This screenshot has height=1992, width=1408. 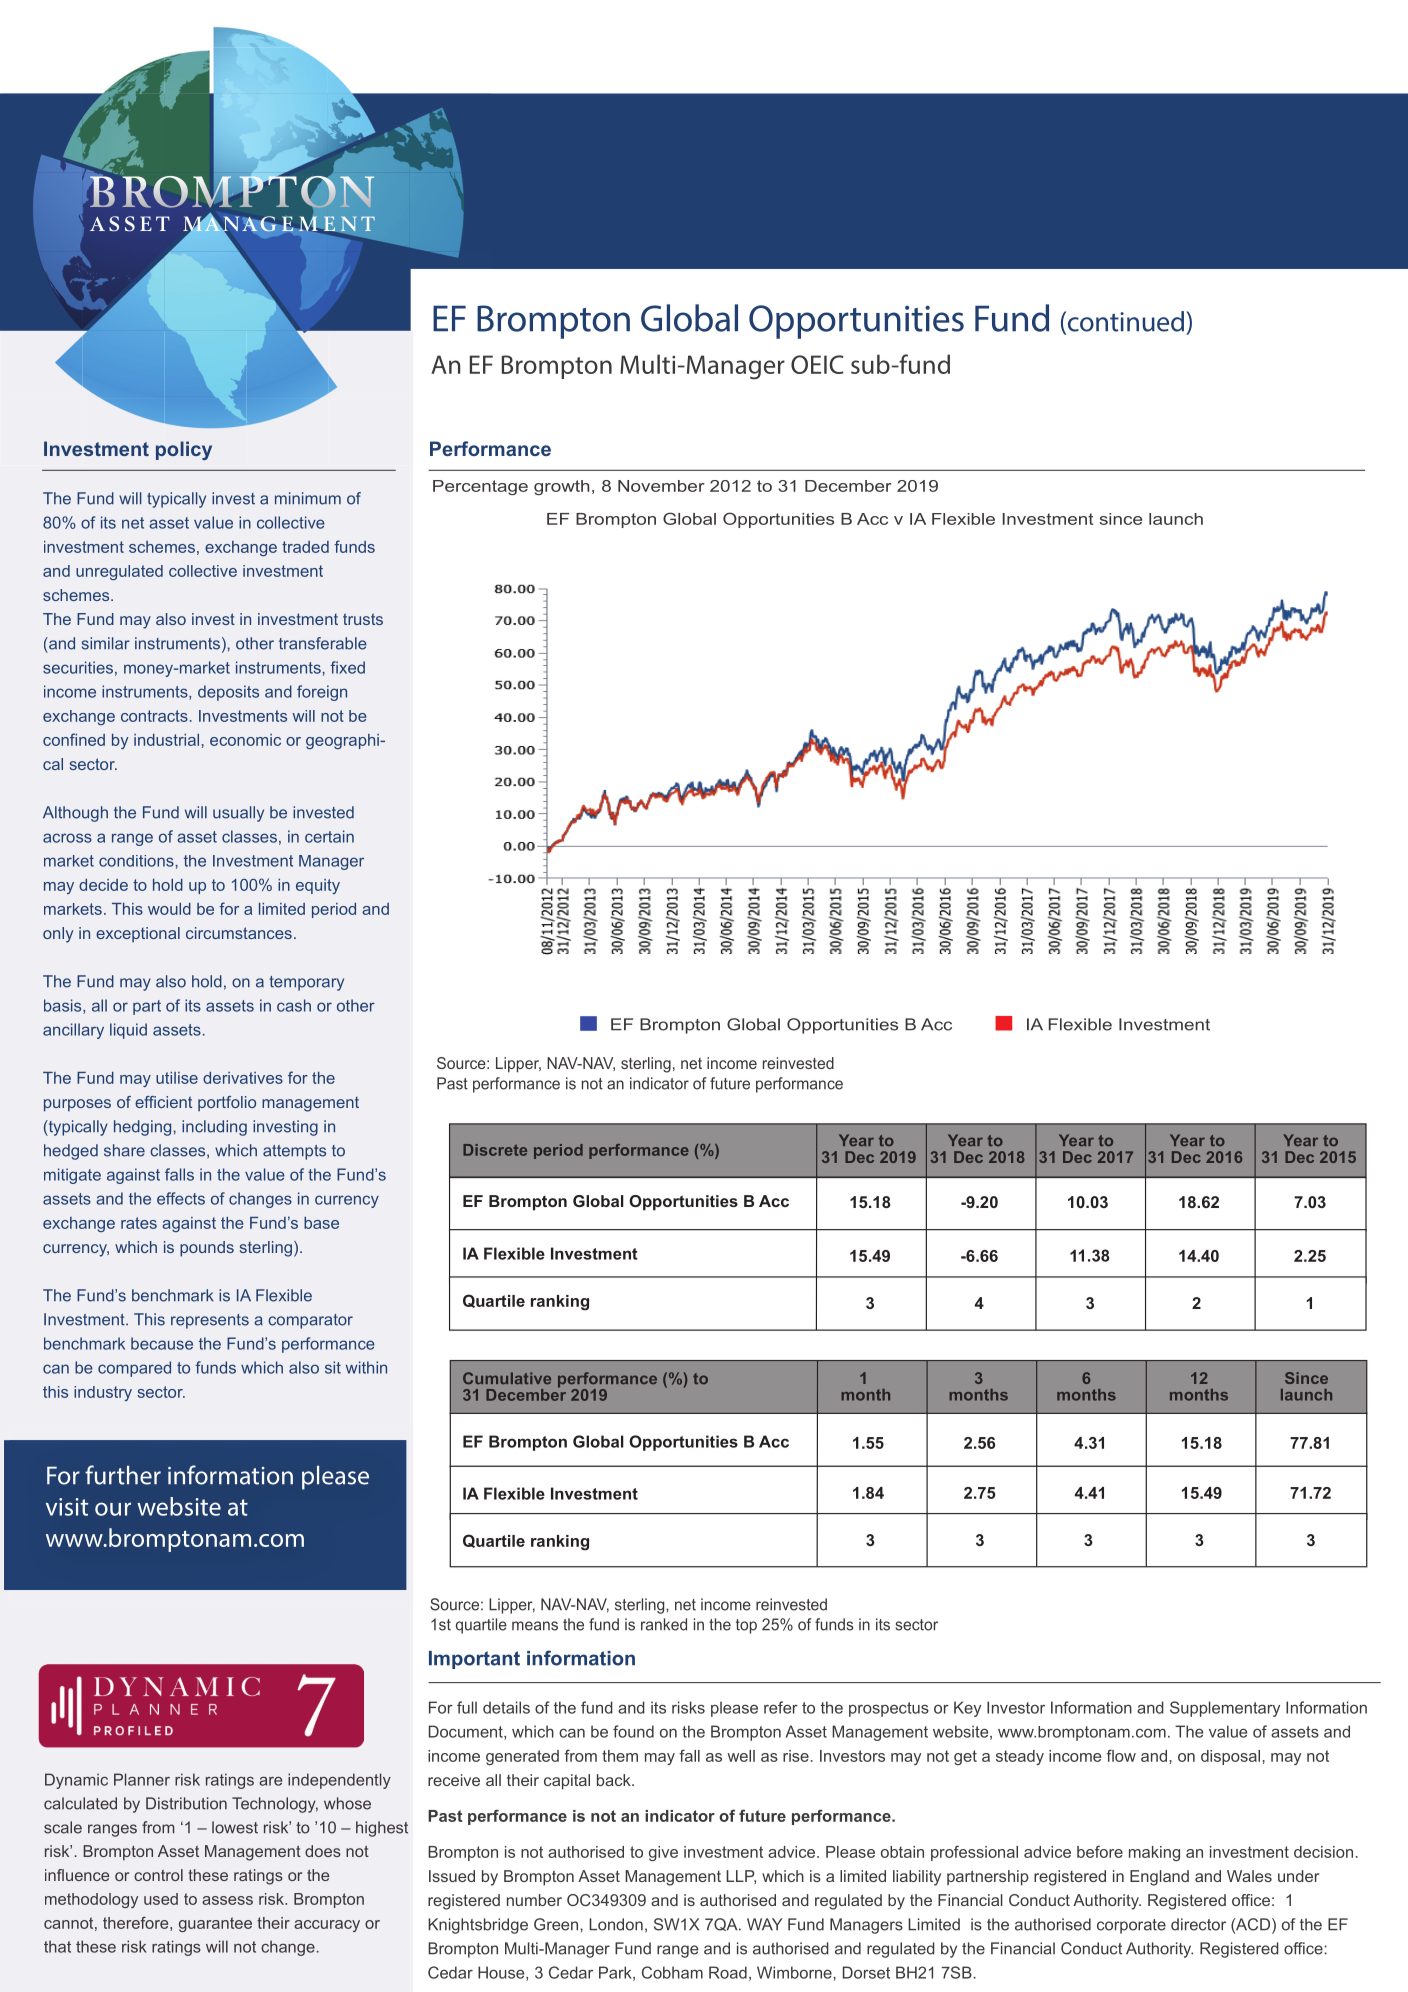 I want to click on Discrete, so click(x=495, y=1150).
